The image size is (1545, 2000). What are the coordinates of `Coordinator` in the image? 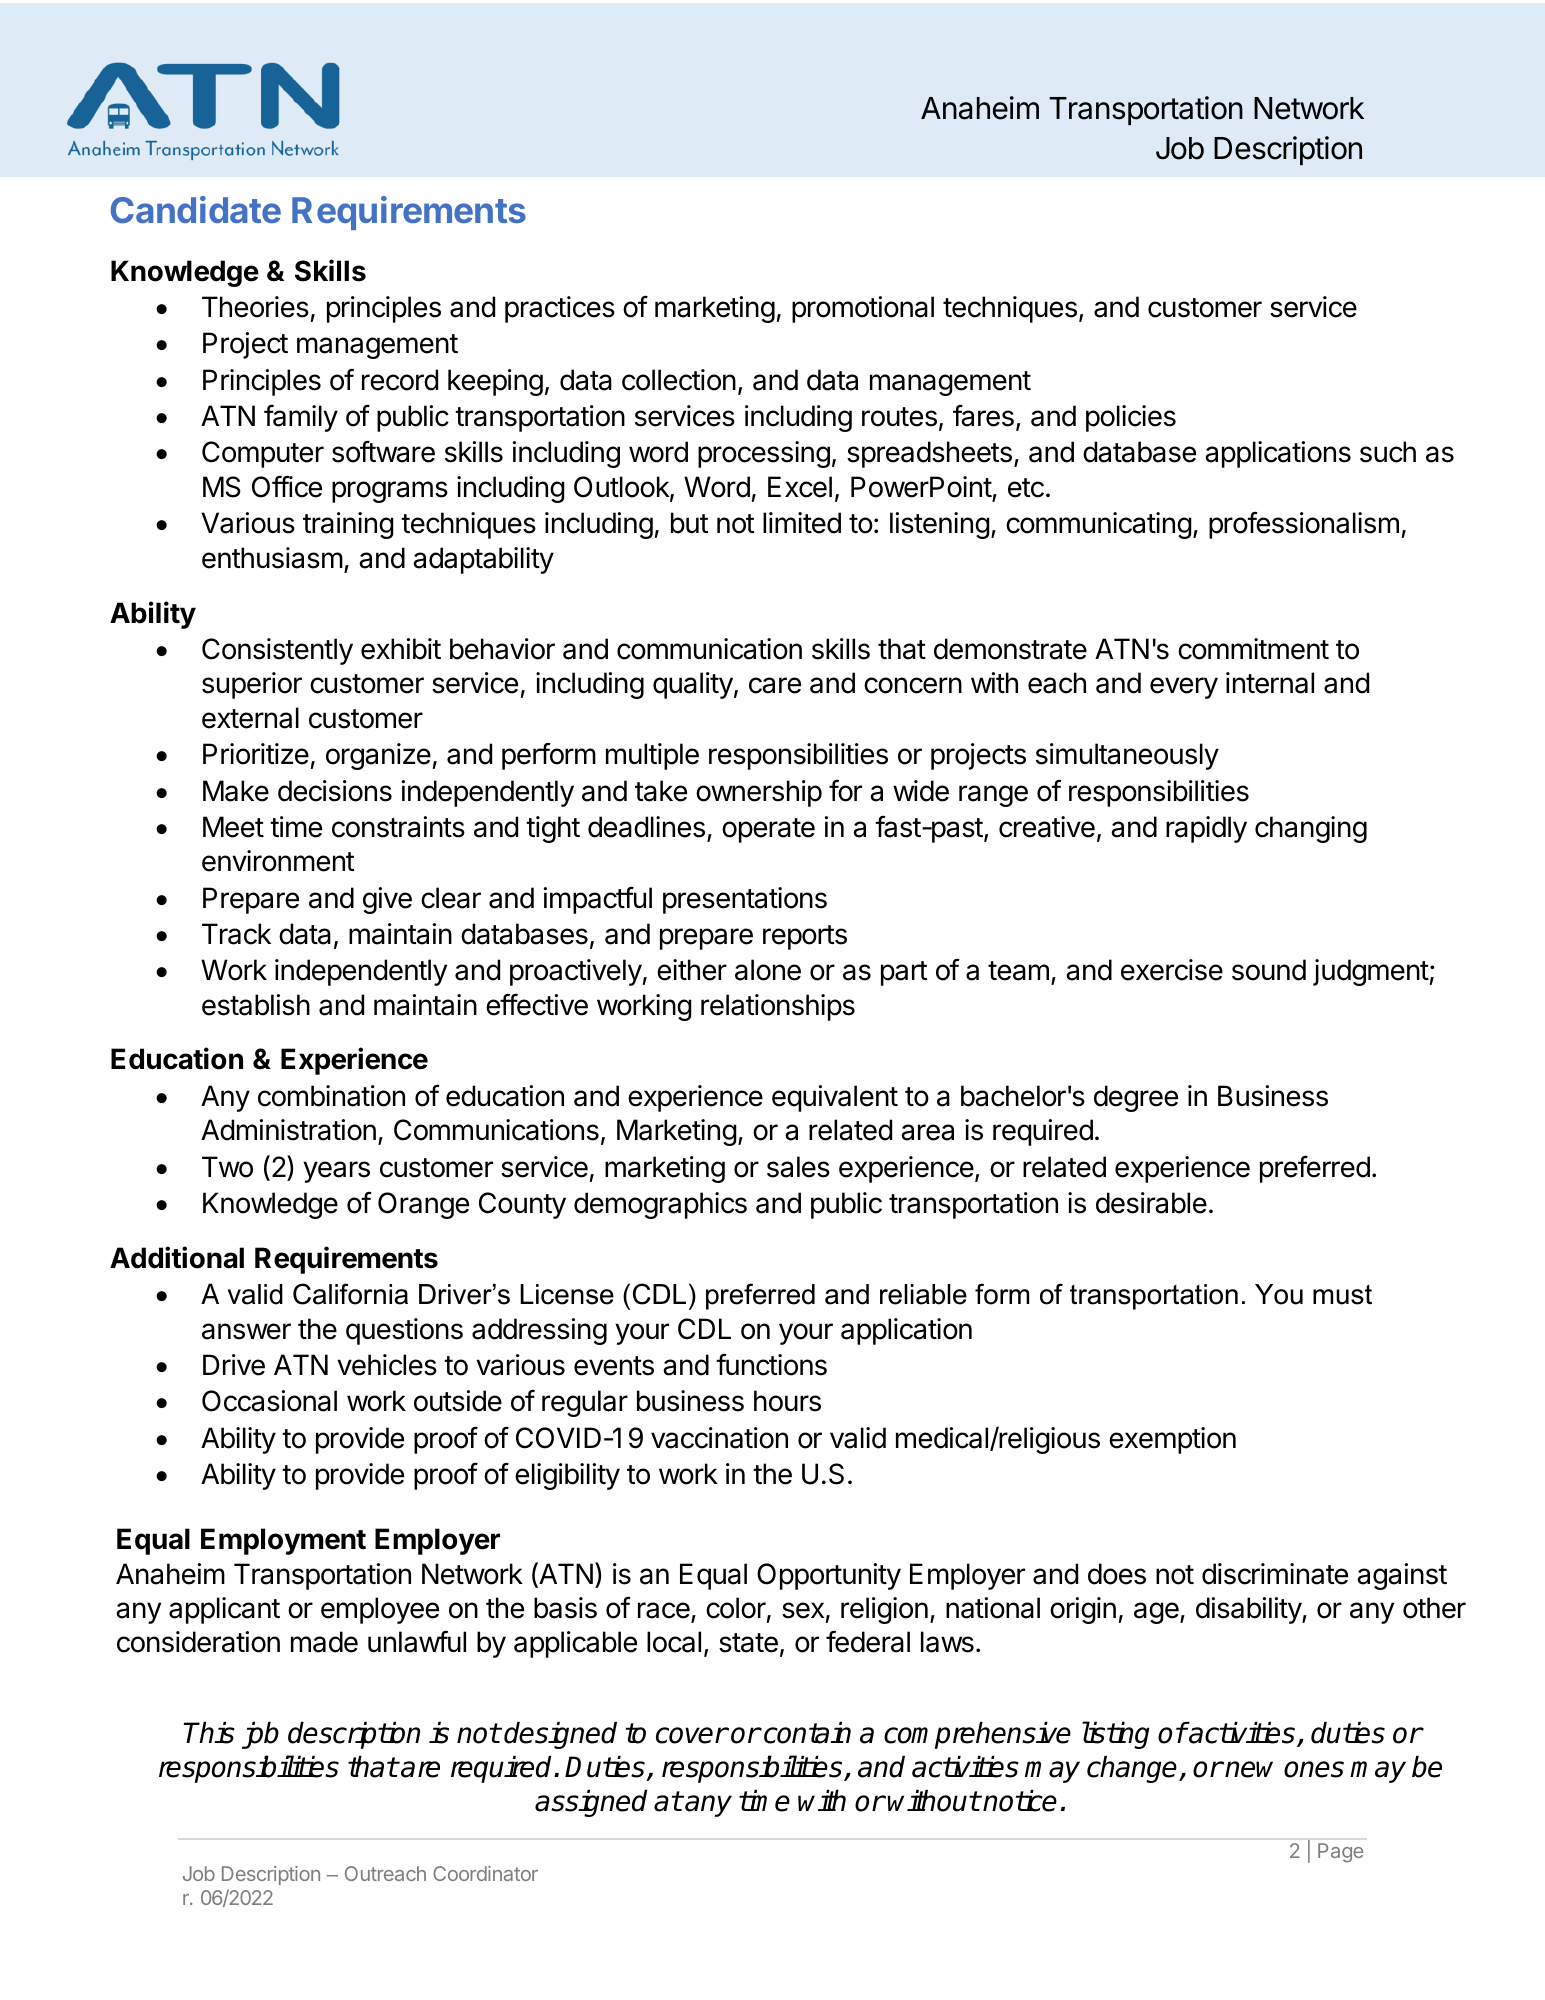 It's located at (485, 1873).
